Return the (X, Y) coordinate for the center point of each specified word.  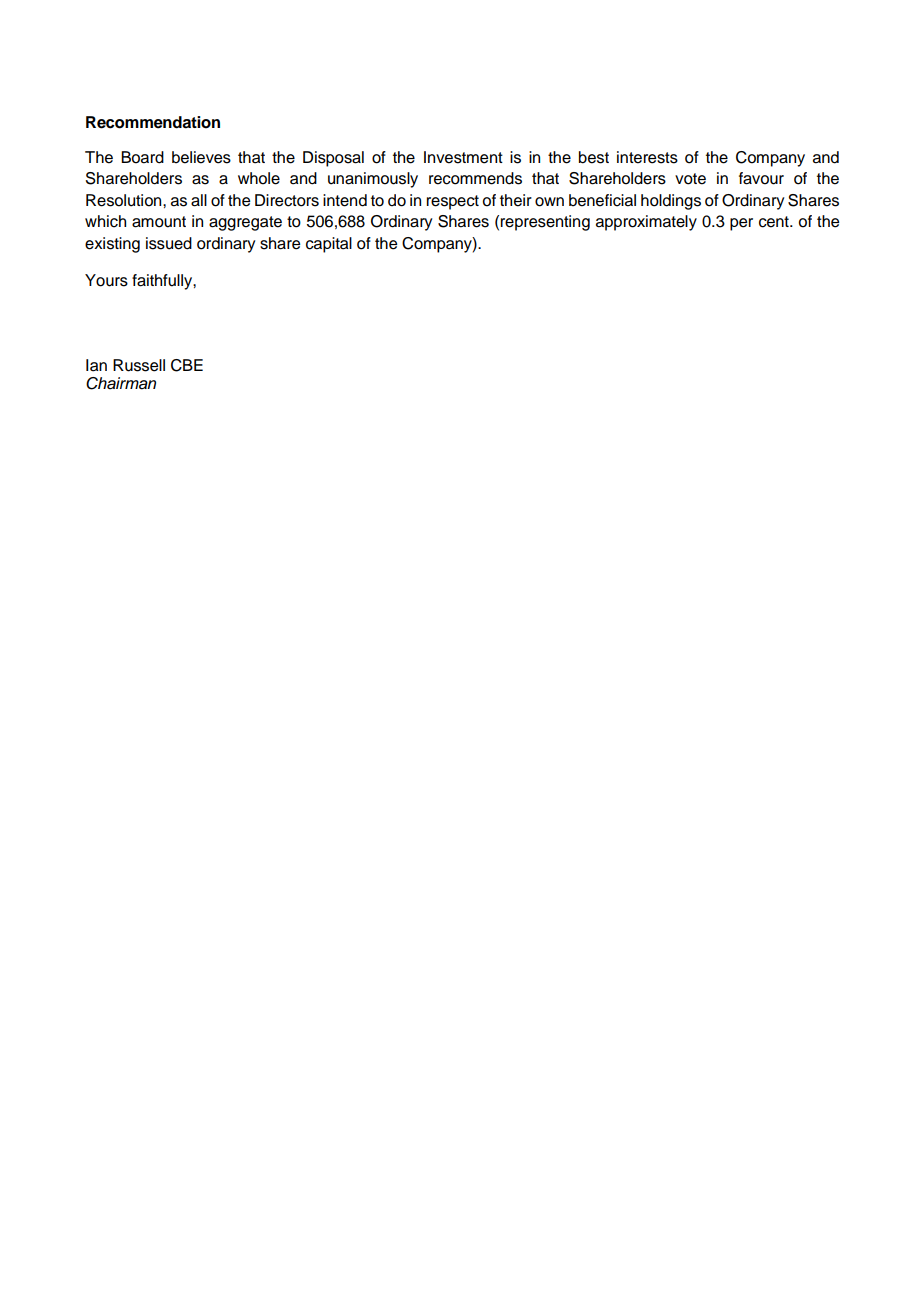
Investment (463, 157)
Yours (106, 280)
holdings (671, 202)
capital (329, 245)
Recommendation (153, 122)
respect (453, 202)
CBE (187, 365)
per (741, 224)
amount (159, 222)
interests (647, 157)
